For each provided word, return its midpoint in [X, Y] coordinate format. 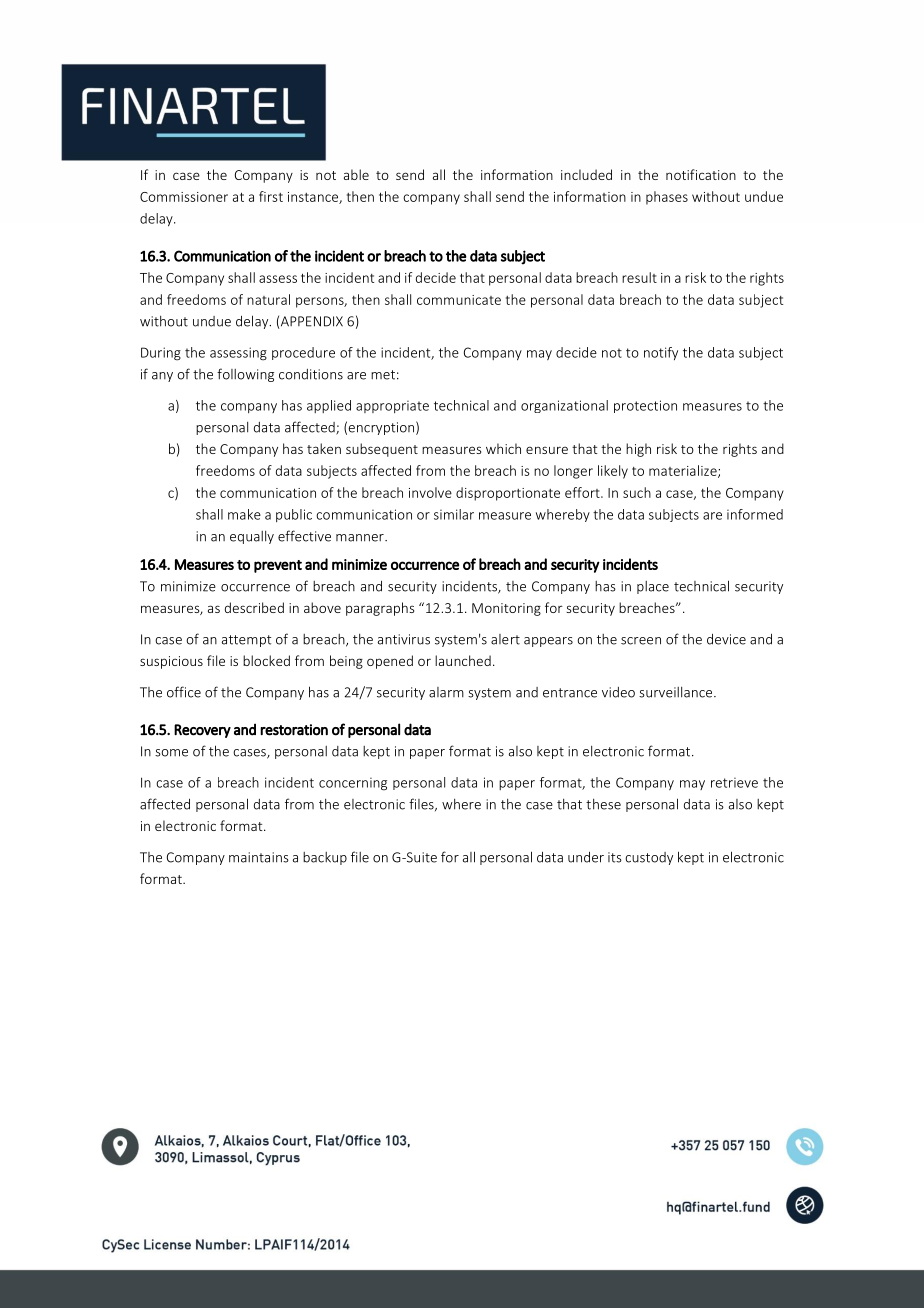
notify [661, 353]
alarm [446, 692]
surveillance [677, 692]
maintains [259, 857]
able [356, 174]
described [254, 607]
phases [667, 198]
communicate [459, 300]
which [503, 448]
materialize [684, 471]
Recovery [202, 731]
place [653, 587]
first [271, 196]
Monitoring [506, 609]
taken [324, 448]
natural [268, 299]
